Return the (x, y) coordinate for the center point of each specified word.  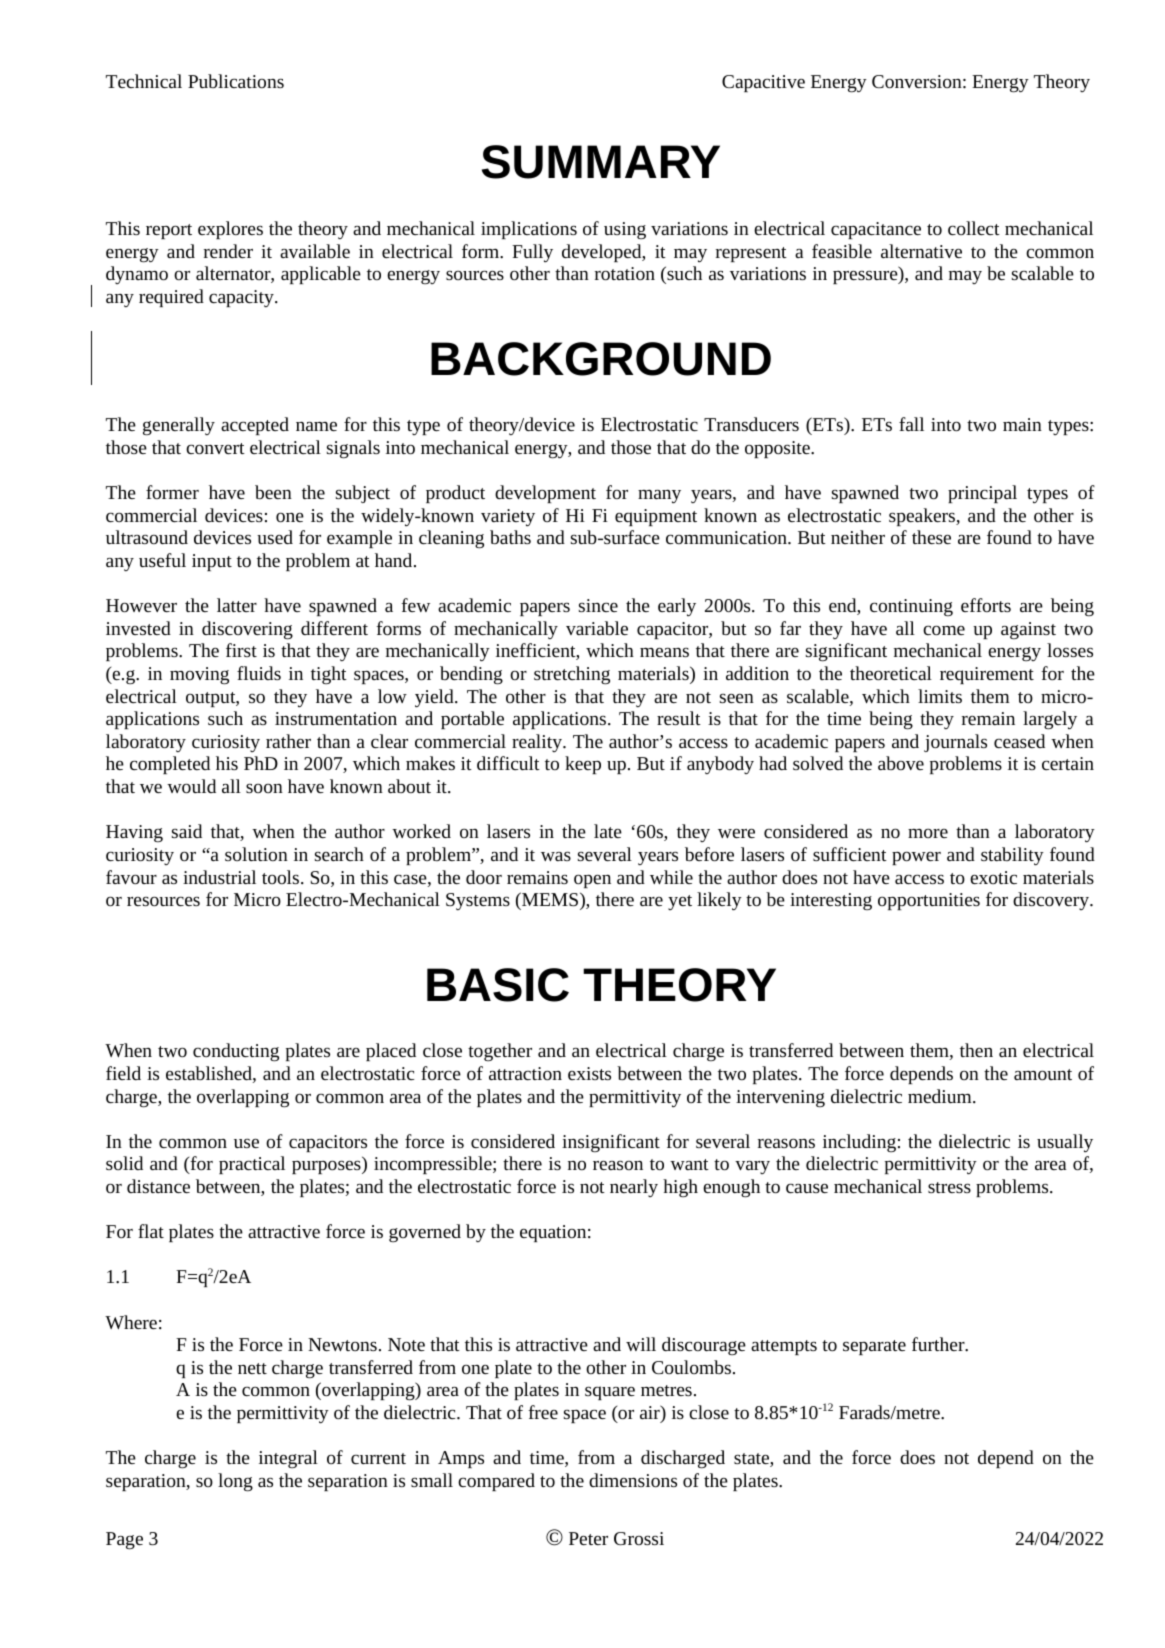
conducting (236, 1052)
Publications (236, 81)
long (235, 1482)
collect (974, 228)
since (598, 605)
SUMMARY (601, 162)
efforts (986, 605)
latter (237, 605)
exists (589, 1073)
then (976, 1050)
